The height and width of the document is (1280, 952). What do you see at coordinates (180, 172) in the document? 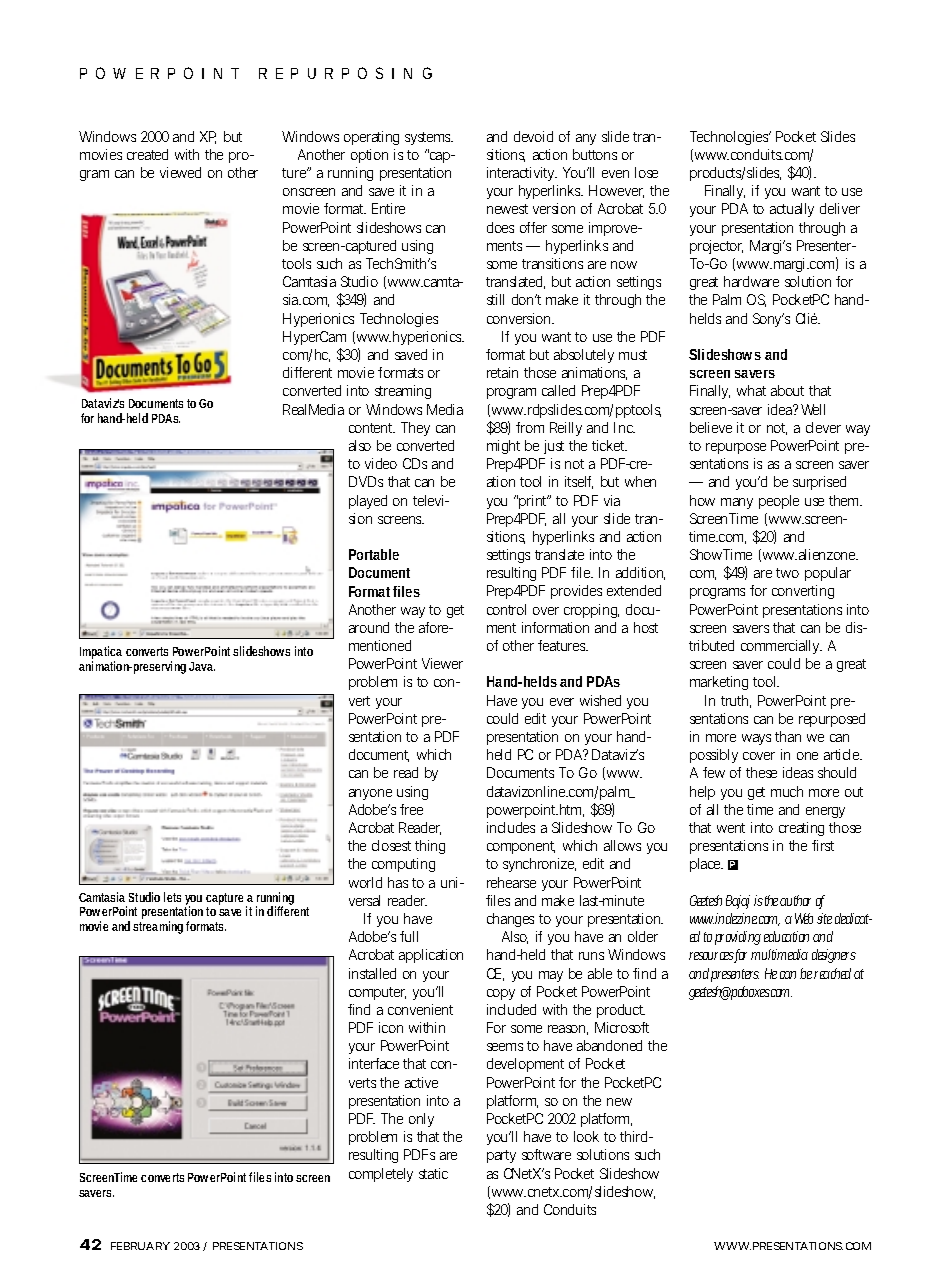
I see `viewed` at bounding box center [180, 172].
